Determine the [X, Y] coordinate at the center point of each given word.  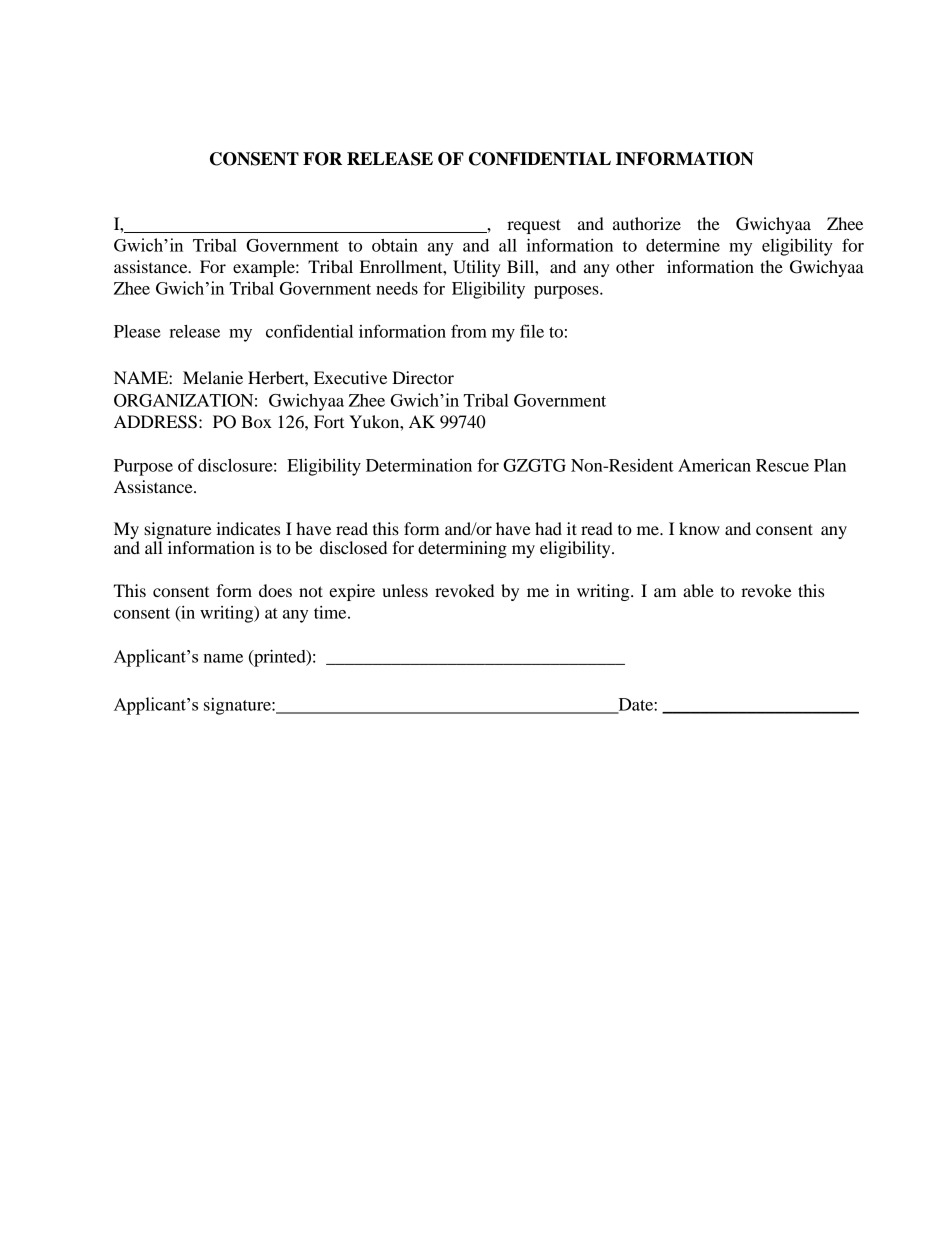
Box [256, 421]
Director [423, 377]
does [275, 590]
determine [683, 245]
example [265, 268]
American [714, 465]
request [534, 226]
